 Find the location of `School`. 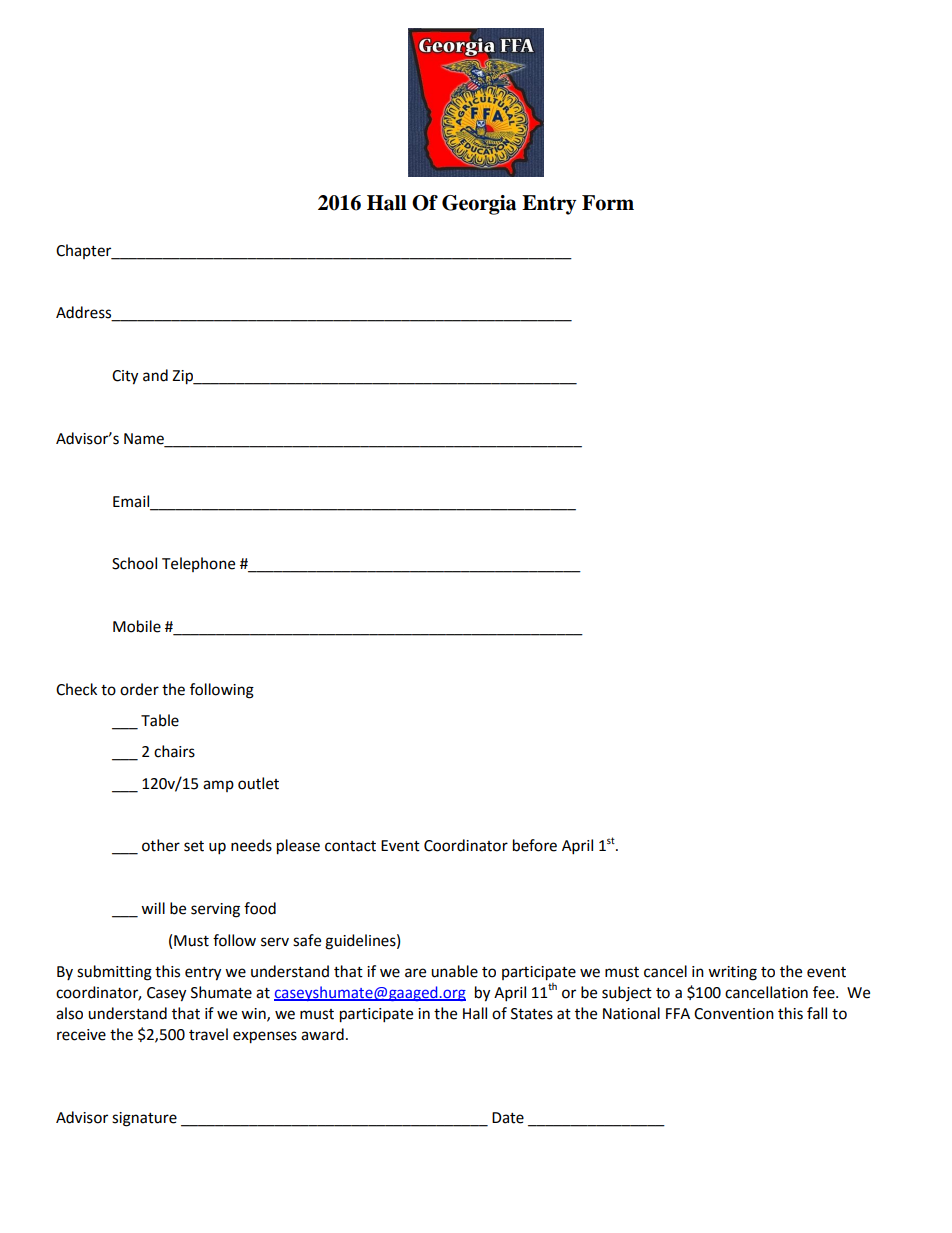

School is located at coordinates (134, 563).
